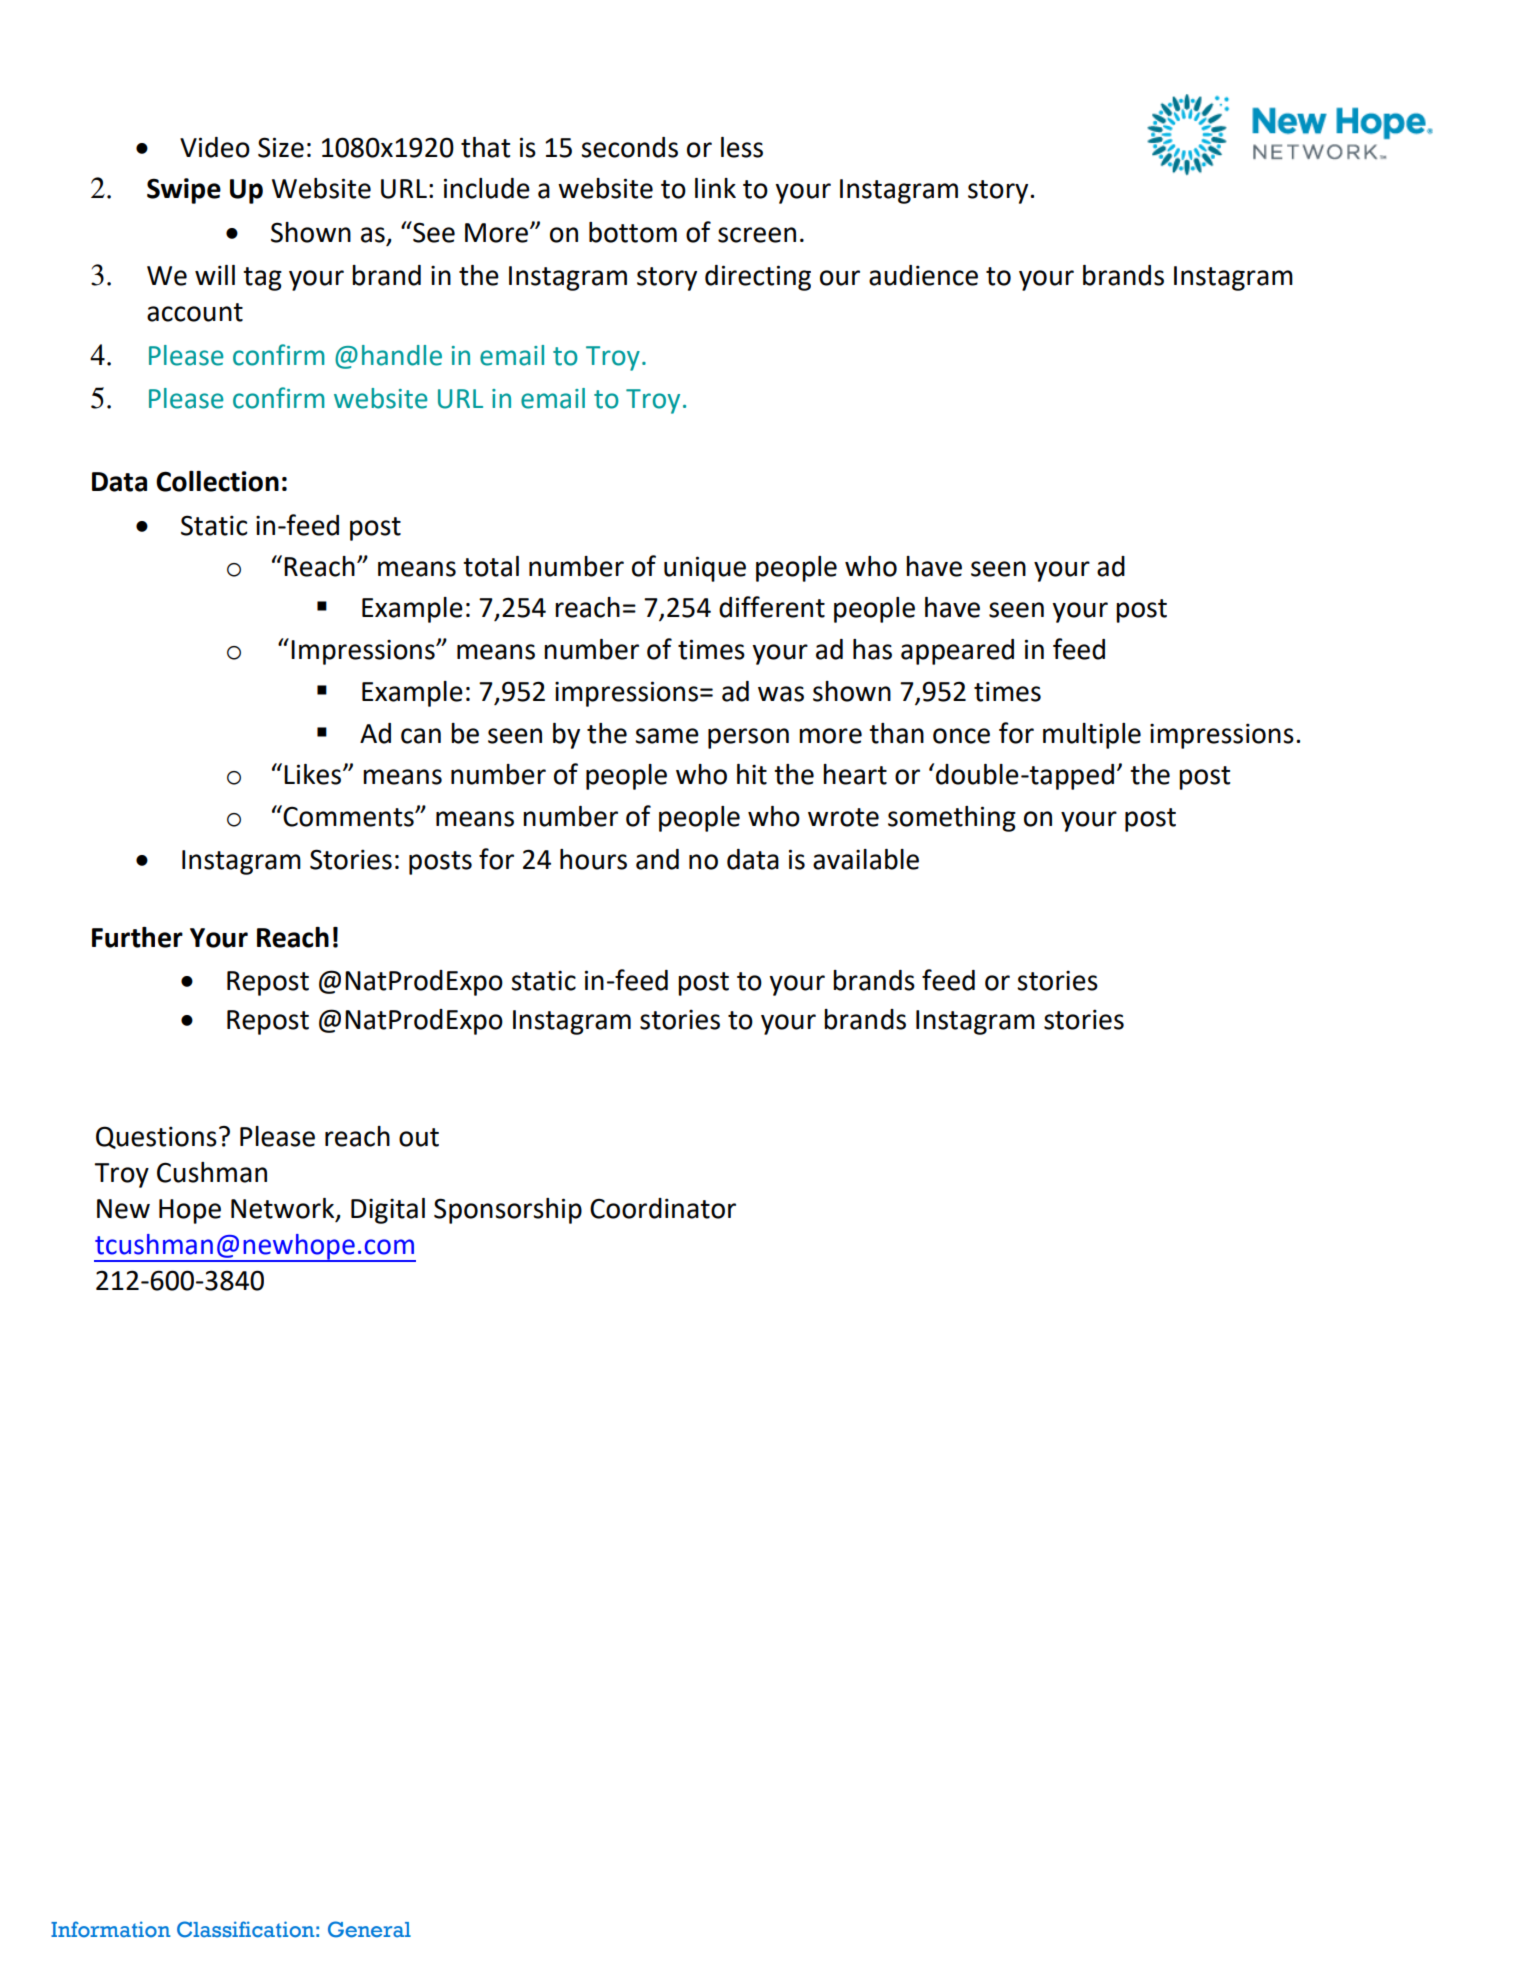 Image resolution: width=1530 pixels, height=1980 pixels. What do you see at coordinates (369, 1929) in the screenshot?
I see `General` at bounding box center [369, 1929].
